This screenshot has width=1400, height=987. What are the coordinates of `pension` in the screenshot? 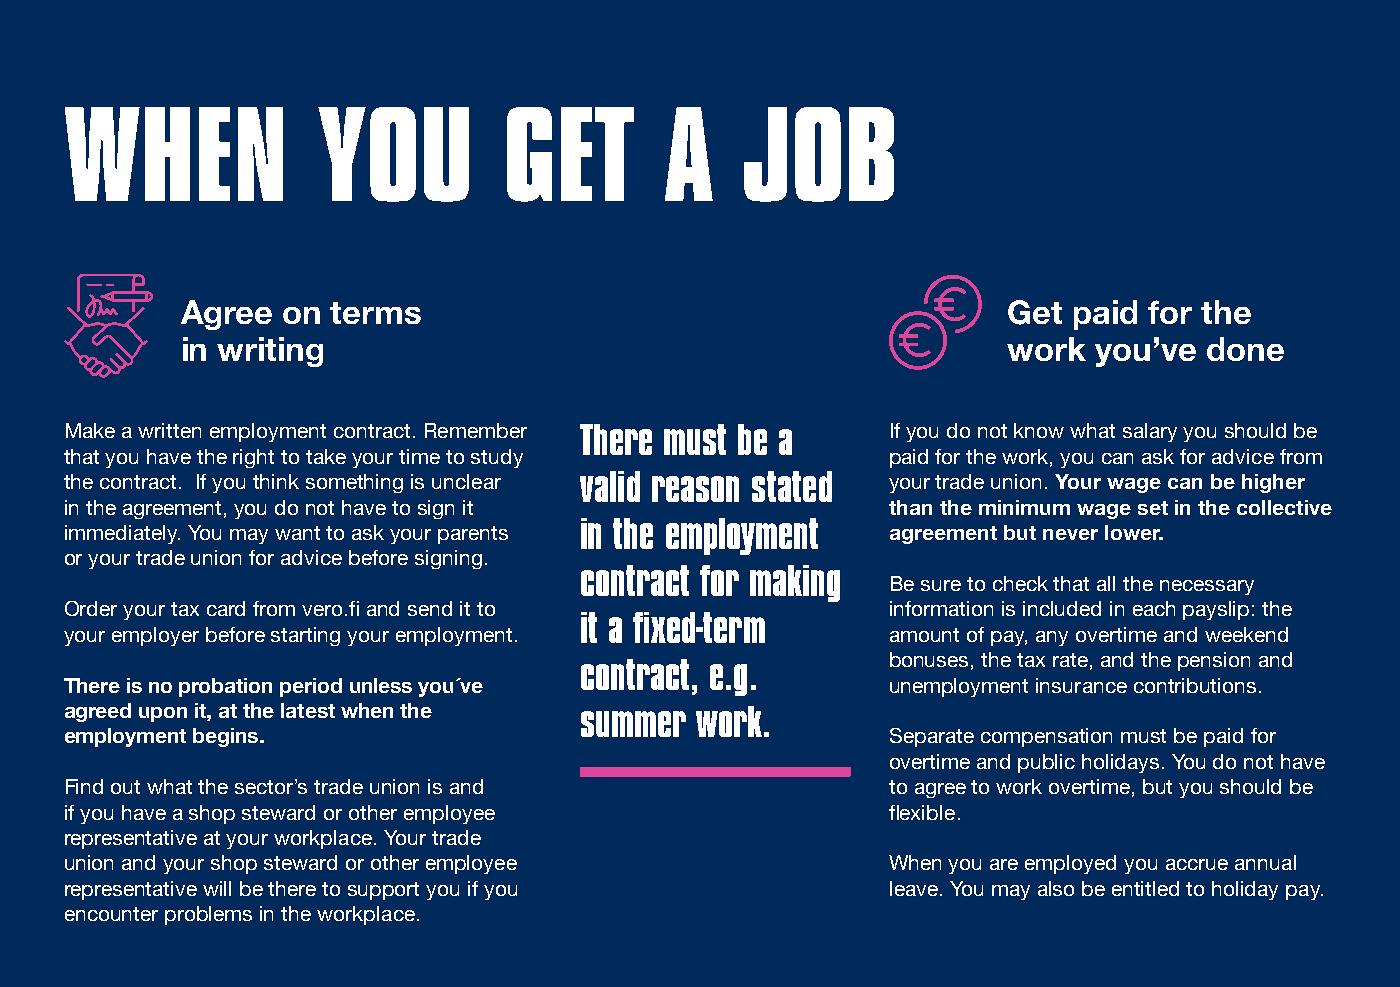 It's located at (1214, 661).
